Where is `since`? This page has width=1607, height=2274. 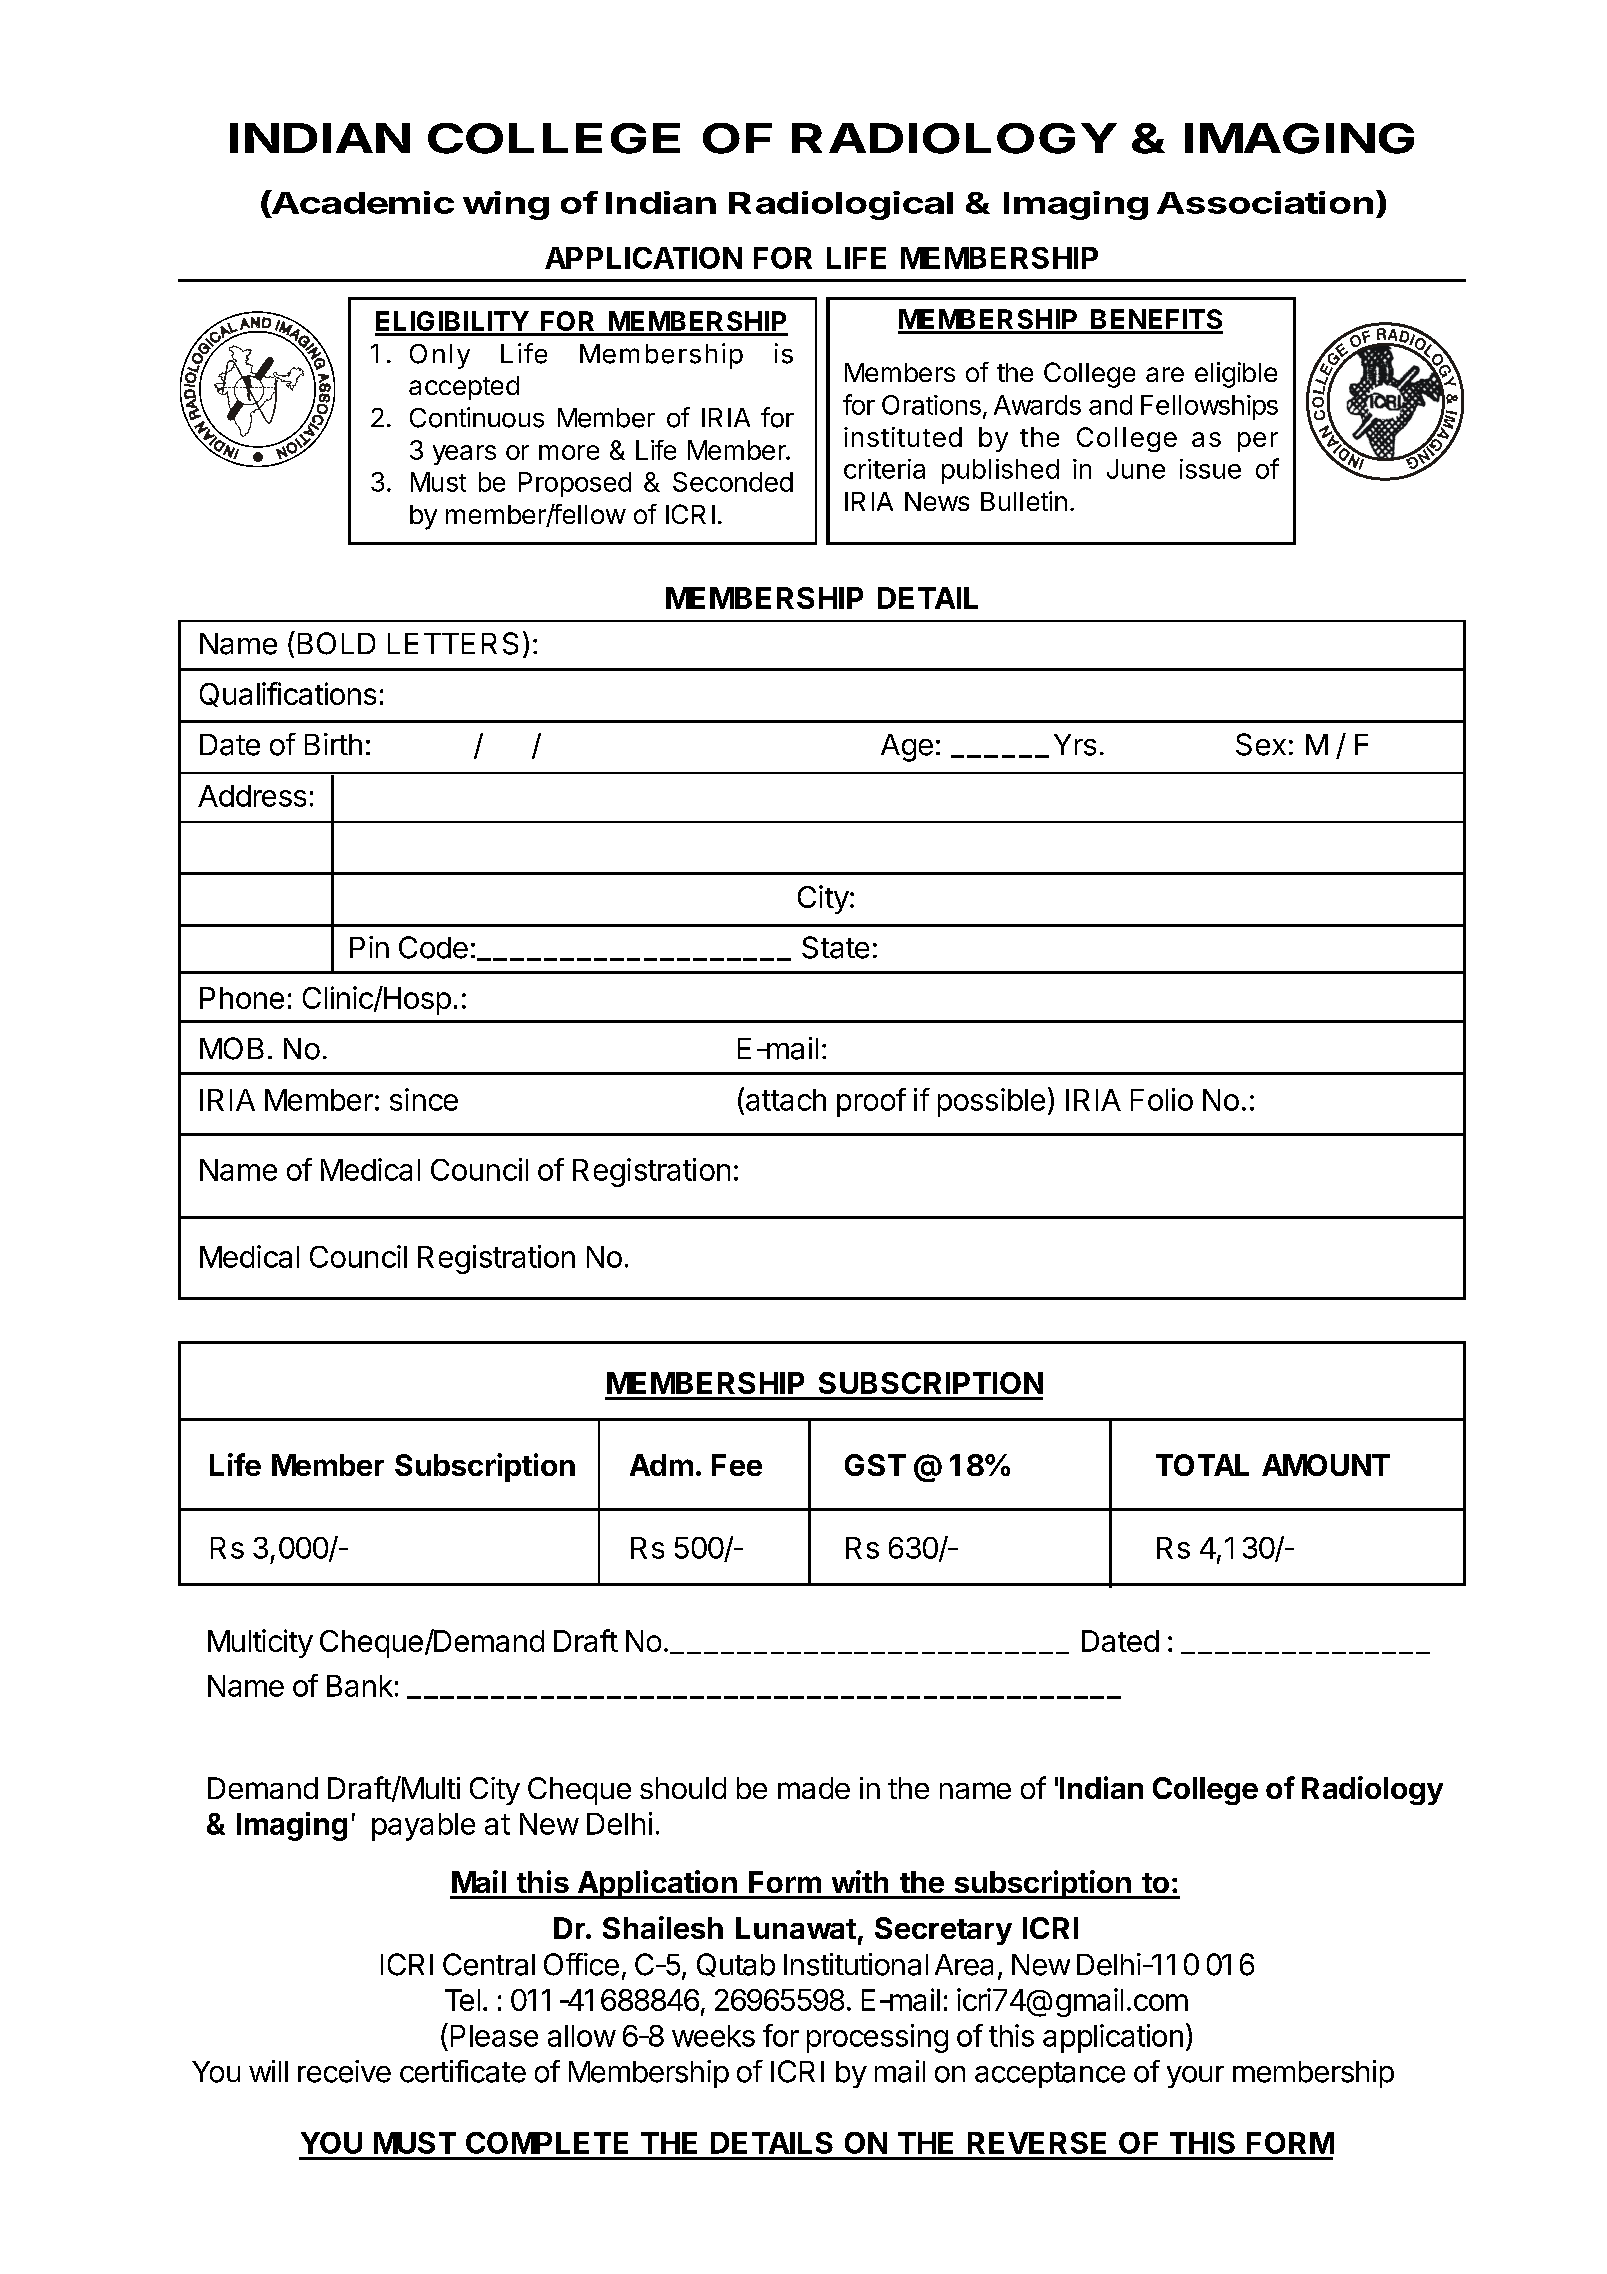
since is located at coordinates (424, 1099).
